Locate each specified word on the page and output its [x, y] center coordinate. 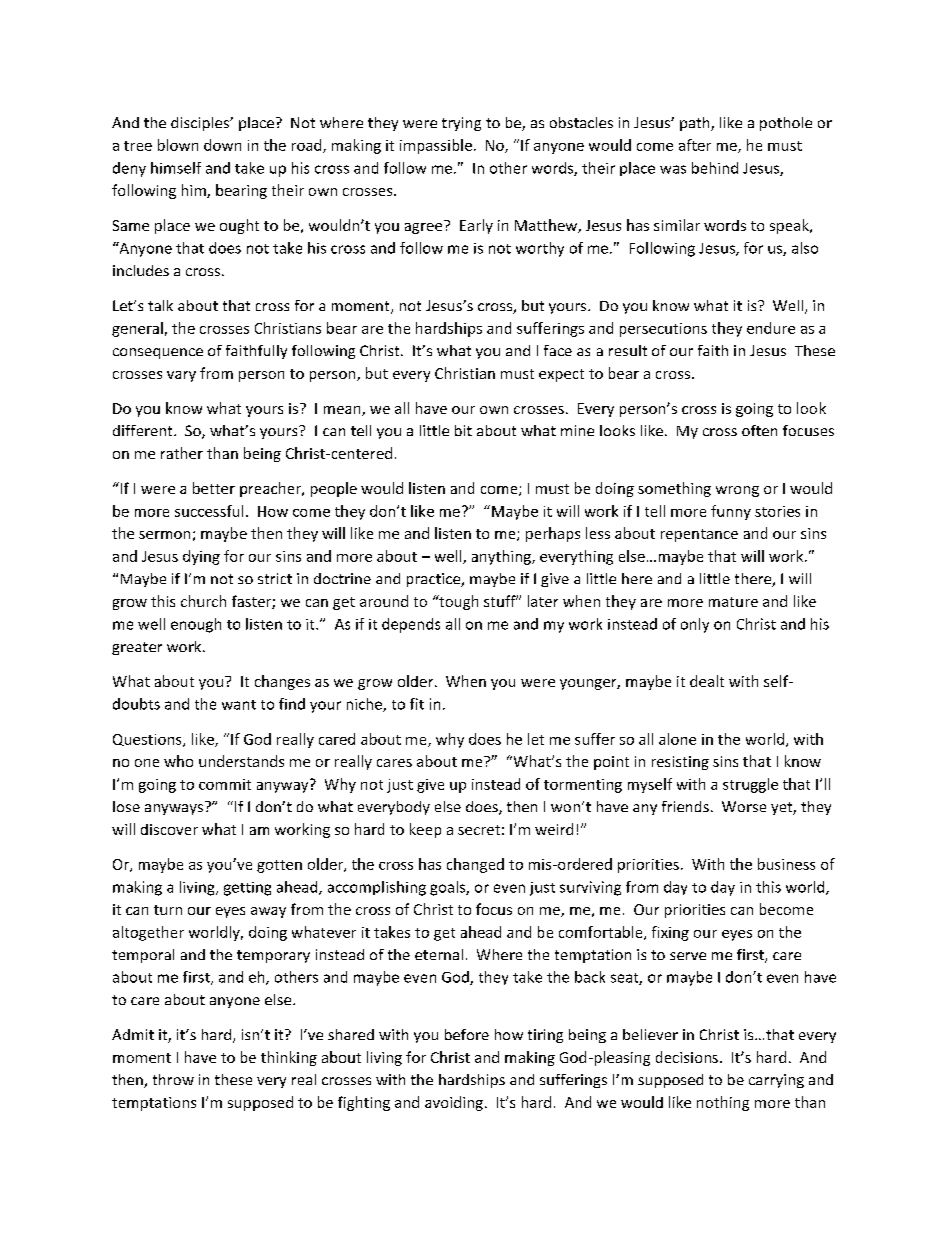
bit [463, 430]
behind [715, 168]
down [222, 145]
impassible [436, 146]
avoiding [454, 1103]
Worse [744, 806]
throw [173, 1079]
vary [181, 376]
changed [475, 865]
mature [733, 602]
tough [457, 602]
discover [169, 829]
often [759, 430]
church [203, 601]
